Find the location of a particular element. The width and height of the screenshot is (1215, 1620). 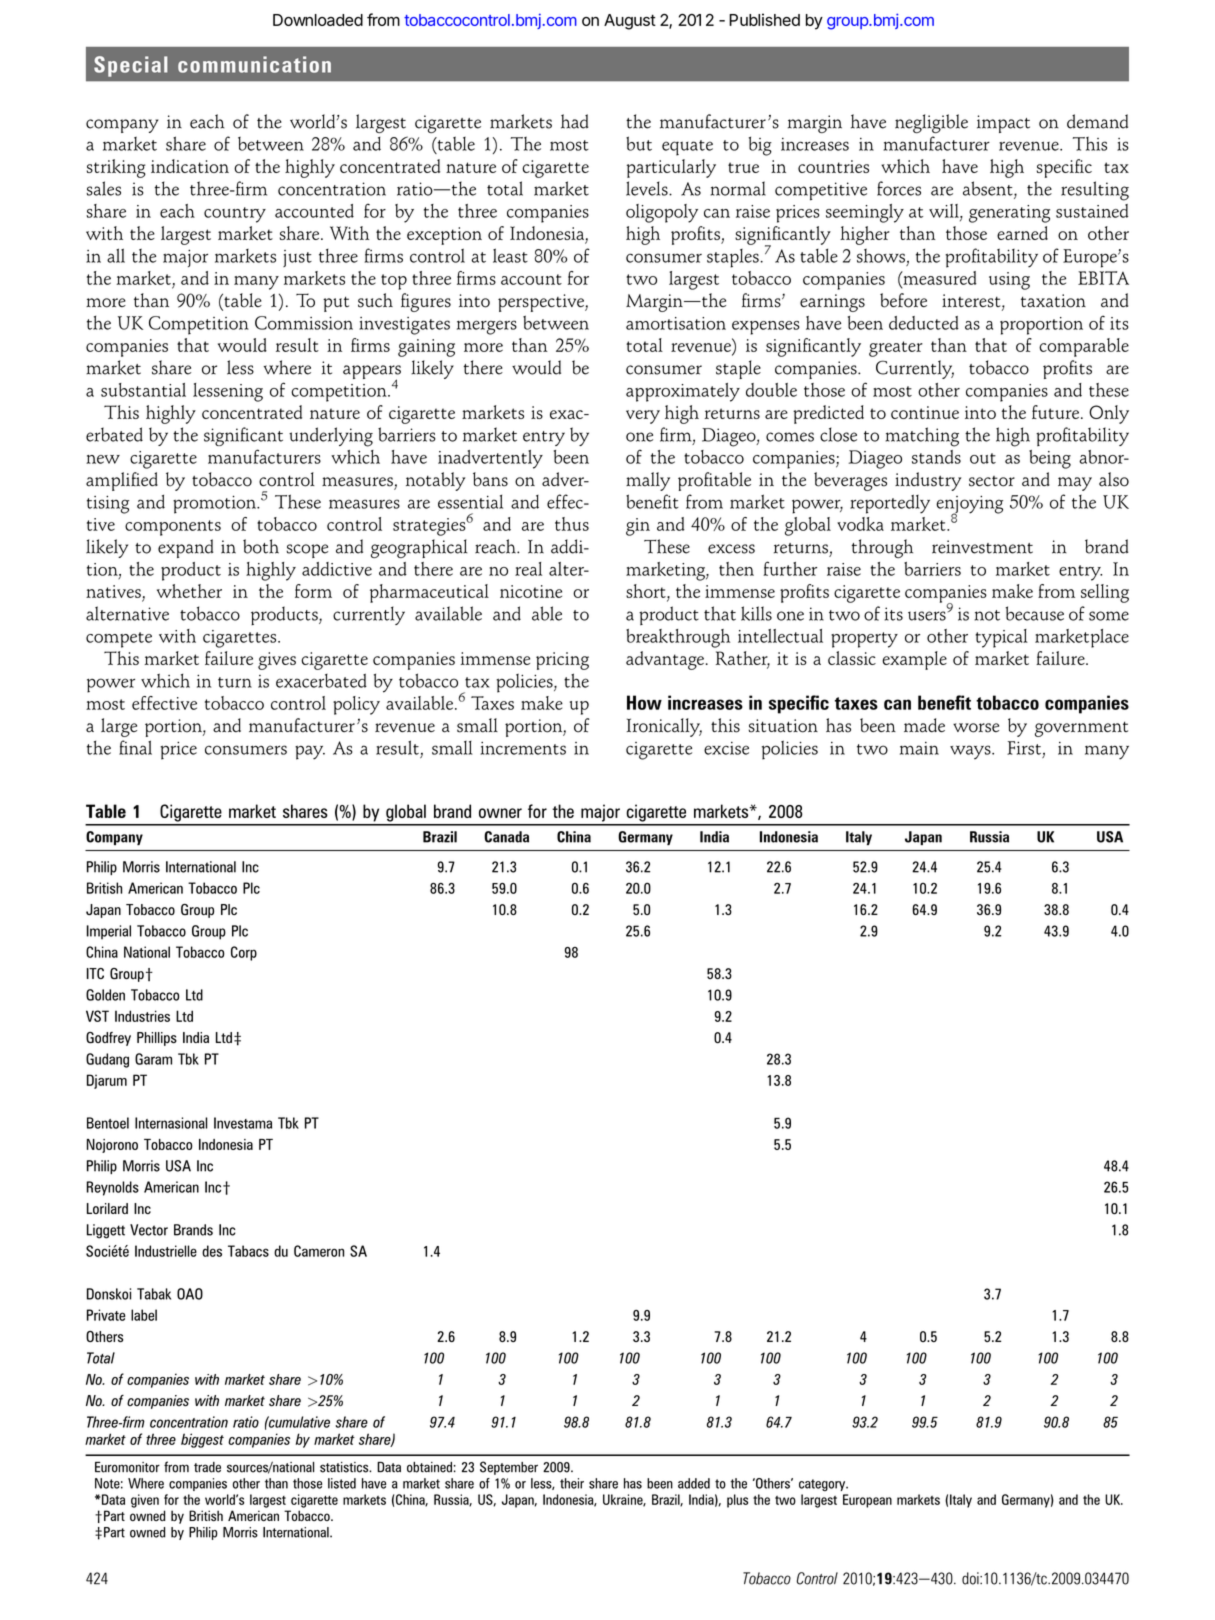

Canada is located at coordinates (506, 837).
